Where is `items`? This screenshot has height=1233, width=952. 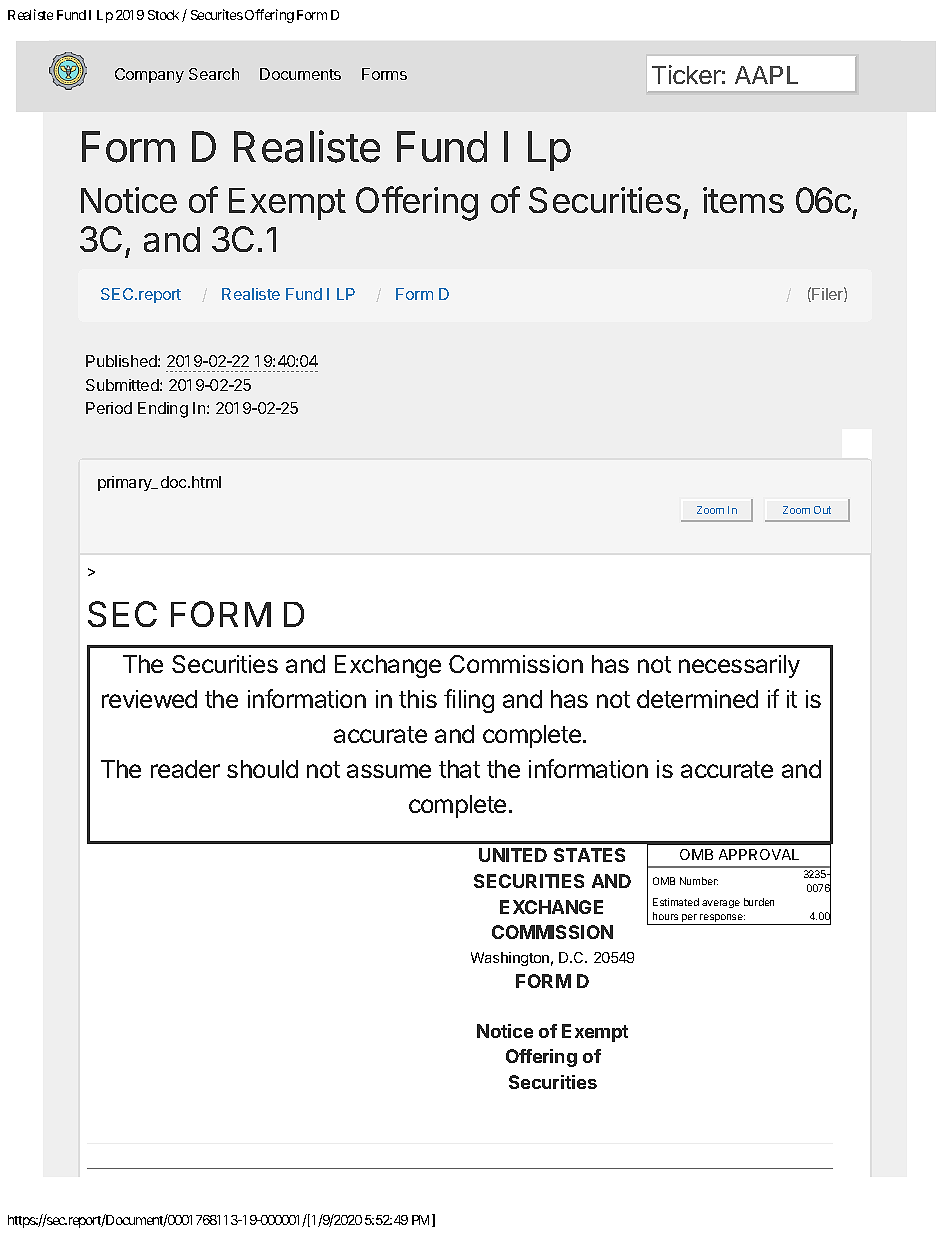
items is located at coordinates (743, 200).
